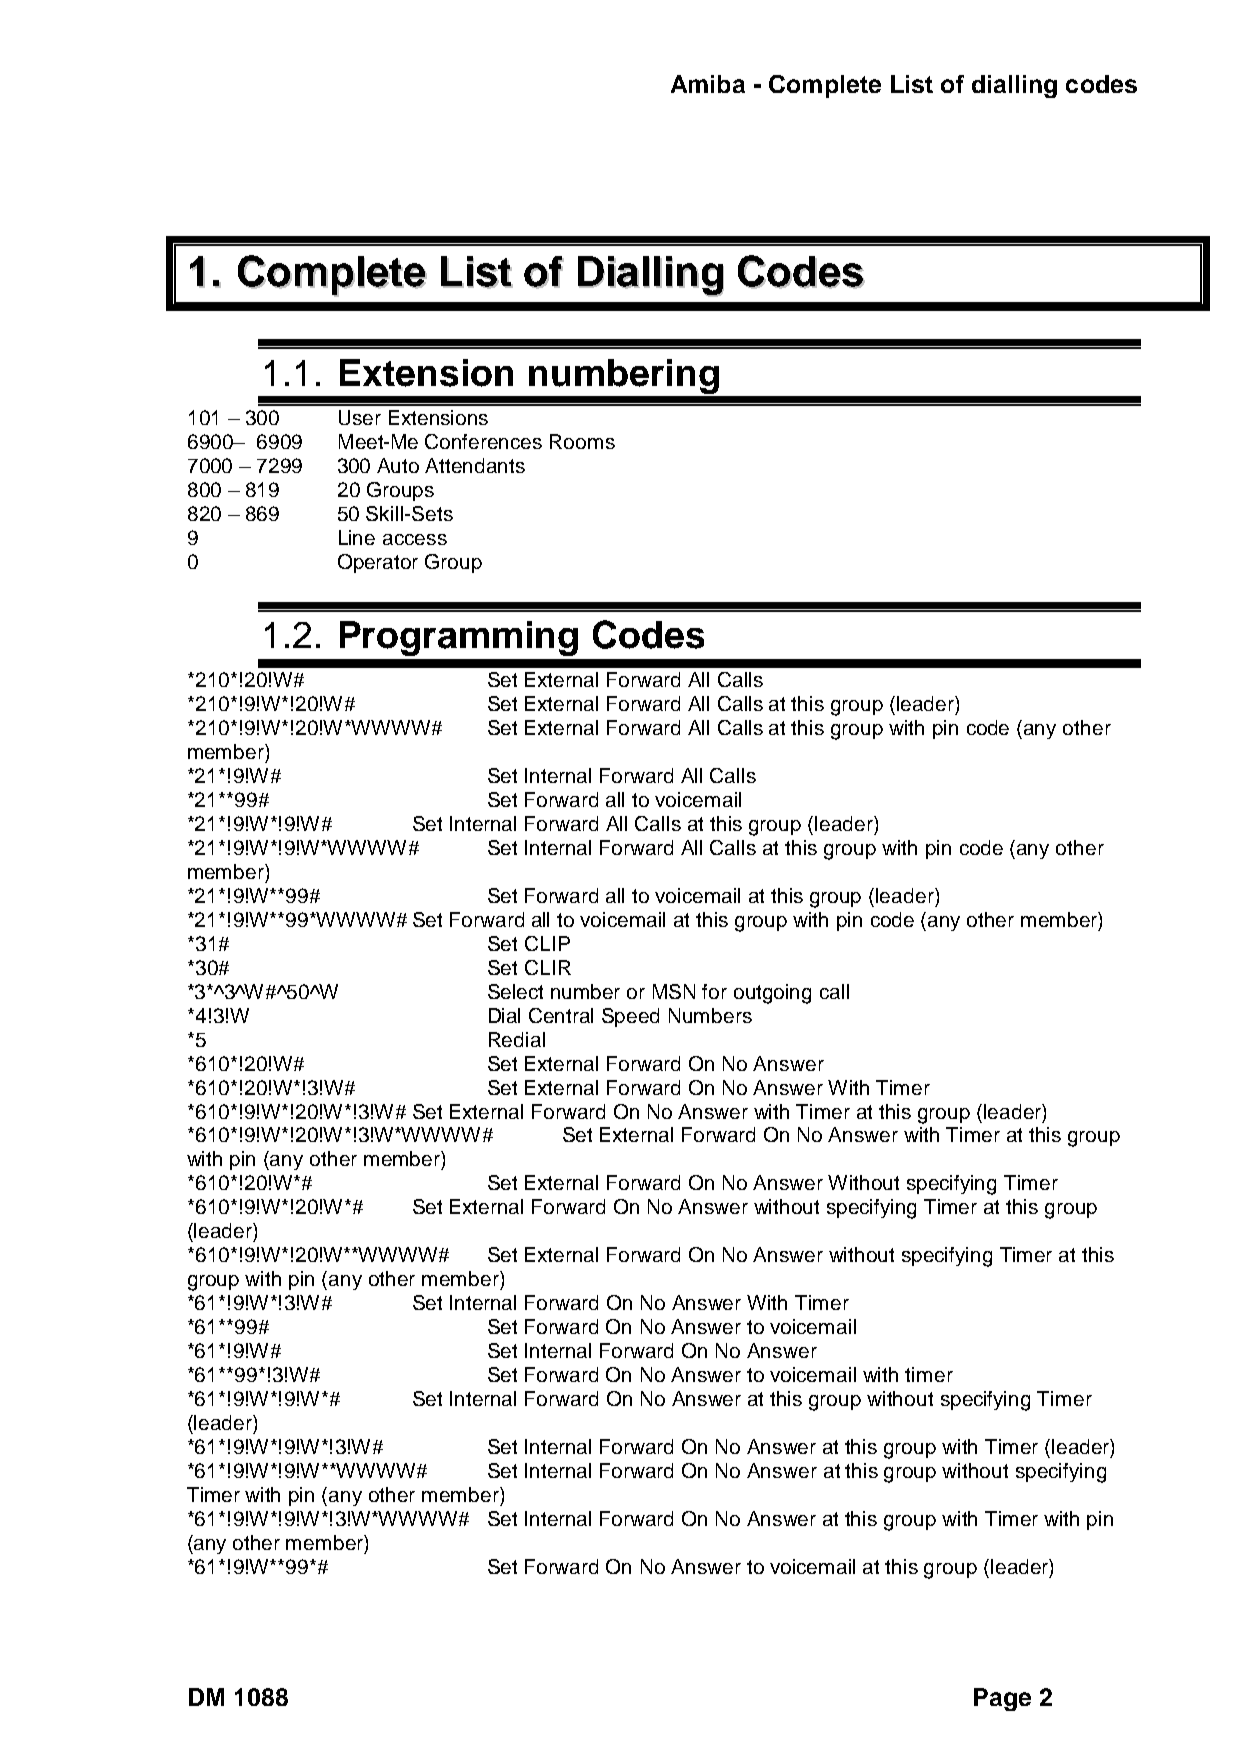 The height and width of the screenshot is (1753, 1240). What do you see at coordinates (398, 465) in the screenshot?
I see `Auto` at bounding box center [398, 465].
